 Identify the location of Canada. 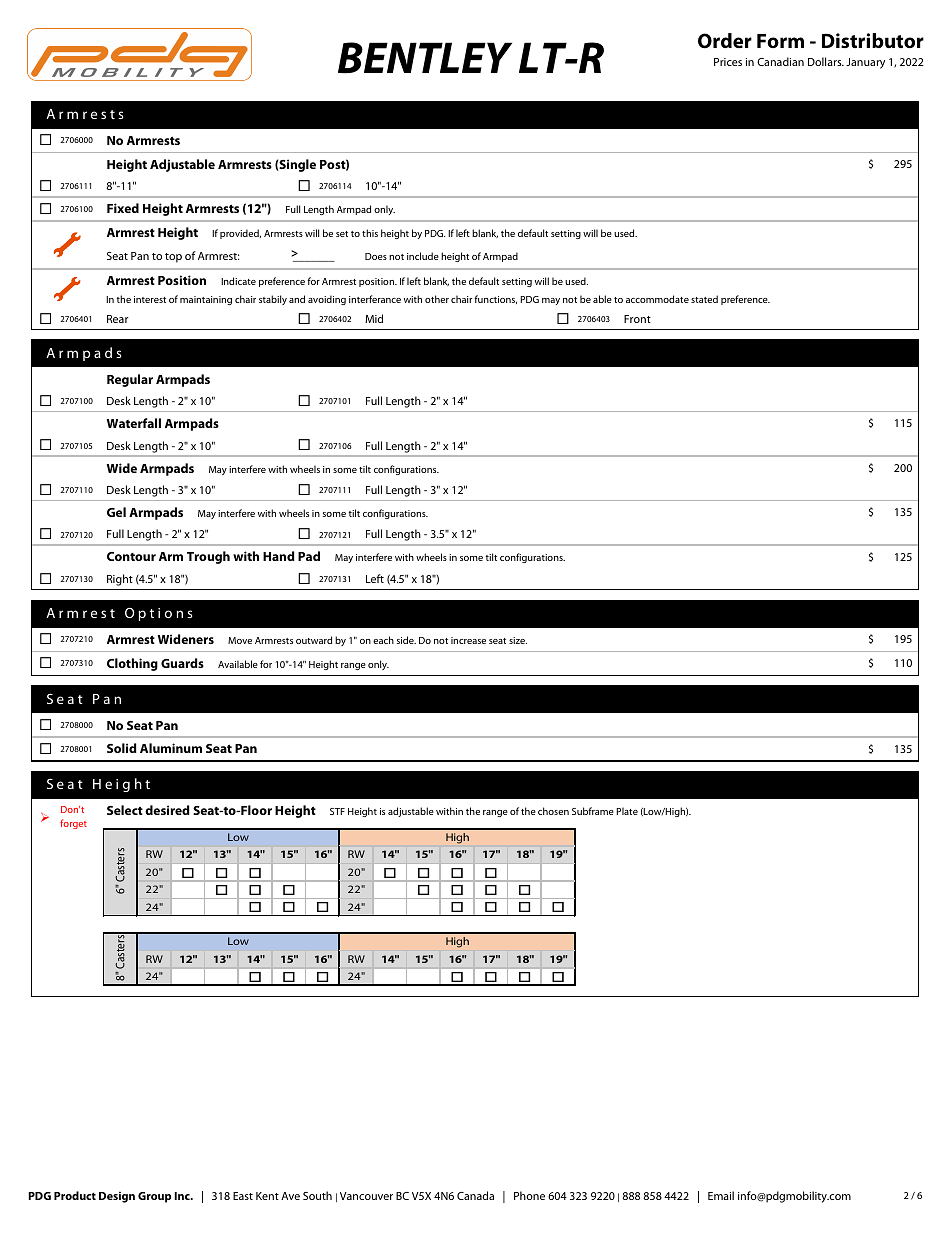
(475, 1195).
